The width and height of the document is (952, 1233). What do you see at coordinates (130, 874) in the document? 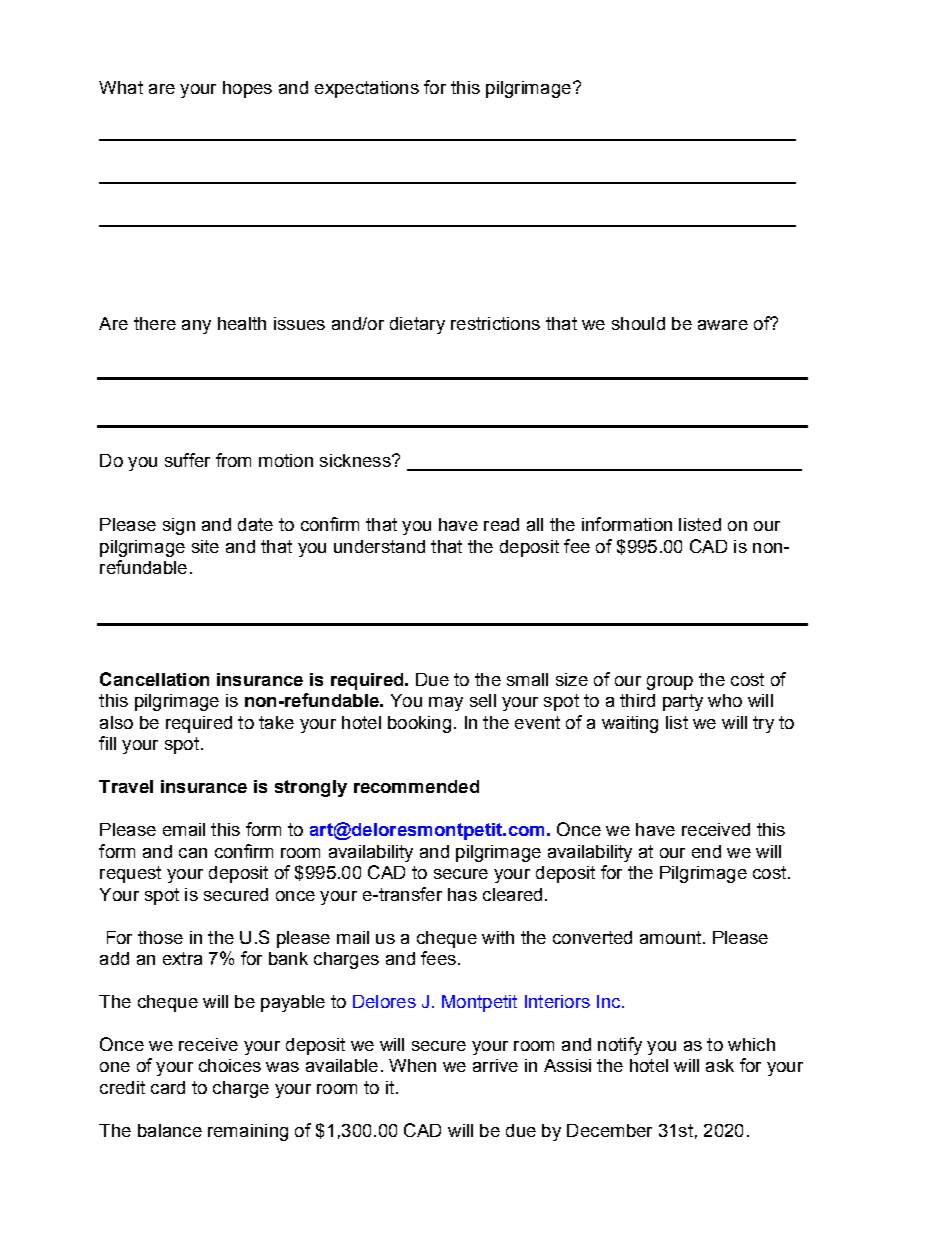
I see `request` at bounding box center [130, 874].
